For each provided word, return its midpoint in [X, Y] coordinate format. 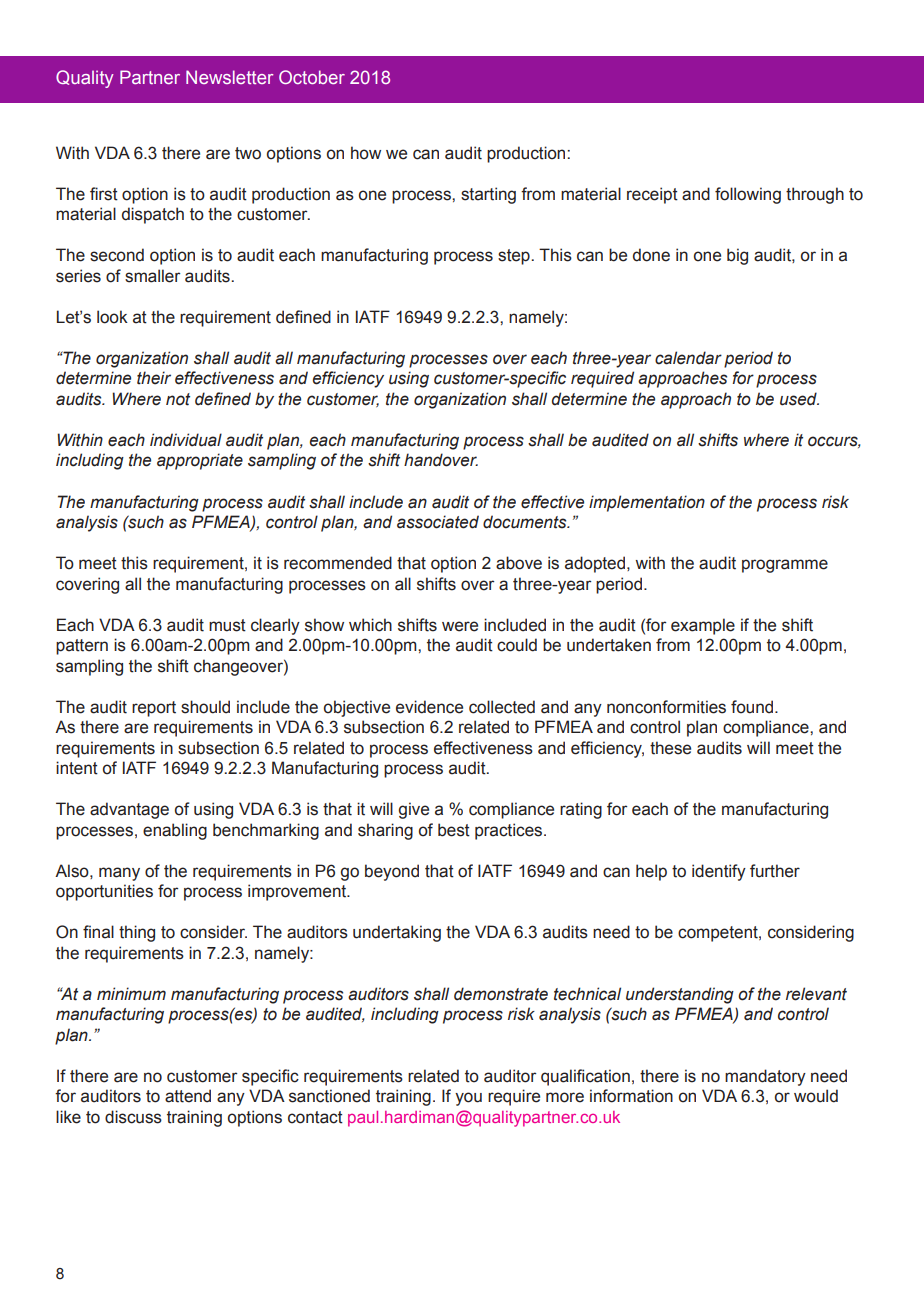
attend [188, 1096]
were [460, 626]
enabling [175, 831]
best [454, 830]
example [703, 626]
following [748, 195]
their [154, 378]
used [799, 399]
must [227, 625]
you [468, 1099]
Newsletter [229, 77]
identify [719, 872]
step [515, 257]
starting [488, 195]
